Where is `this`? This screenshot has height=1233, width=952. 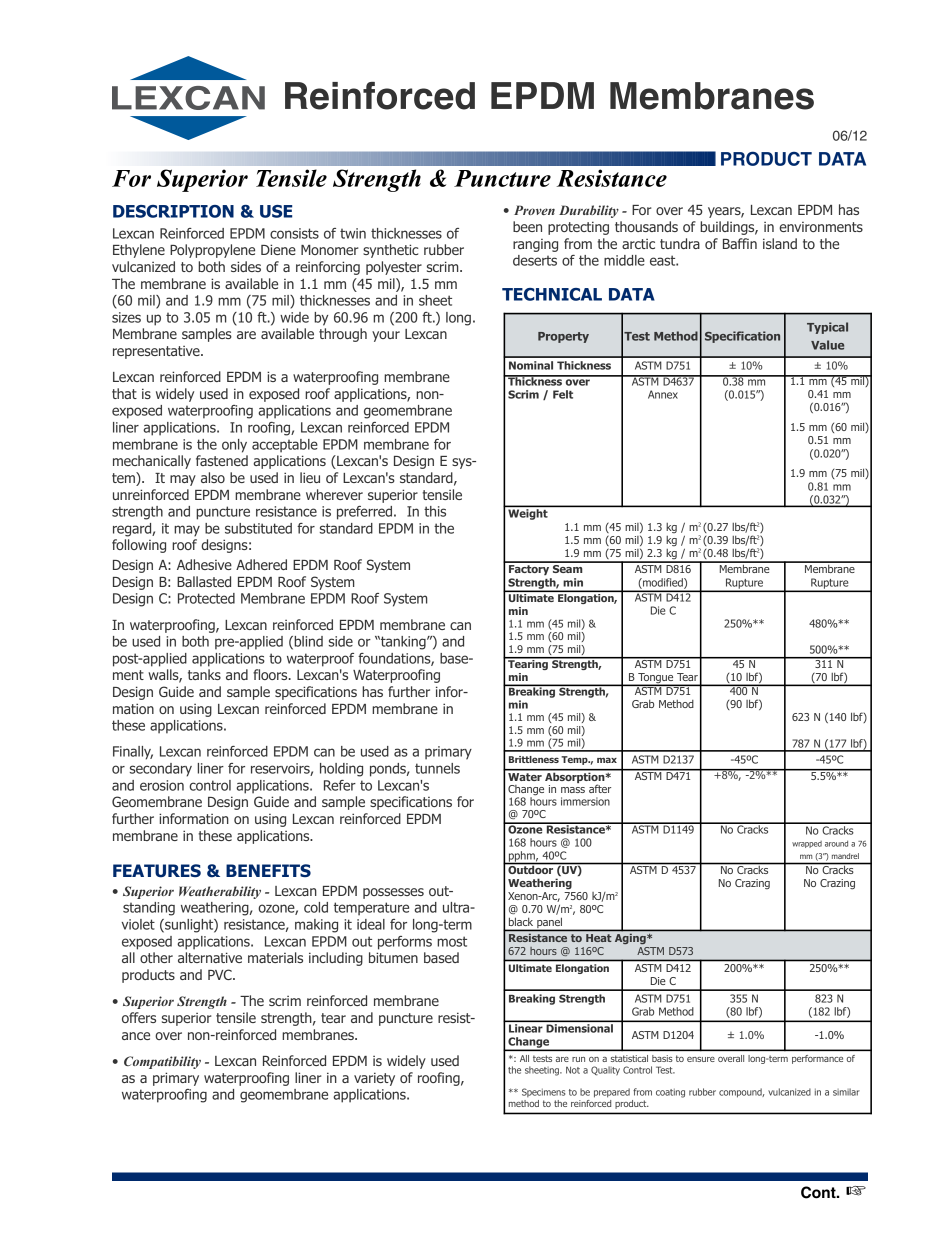
this is located at coordinates (435, 511).
